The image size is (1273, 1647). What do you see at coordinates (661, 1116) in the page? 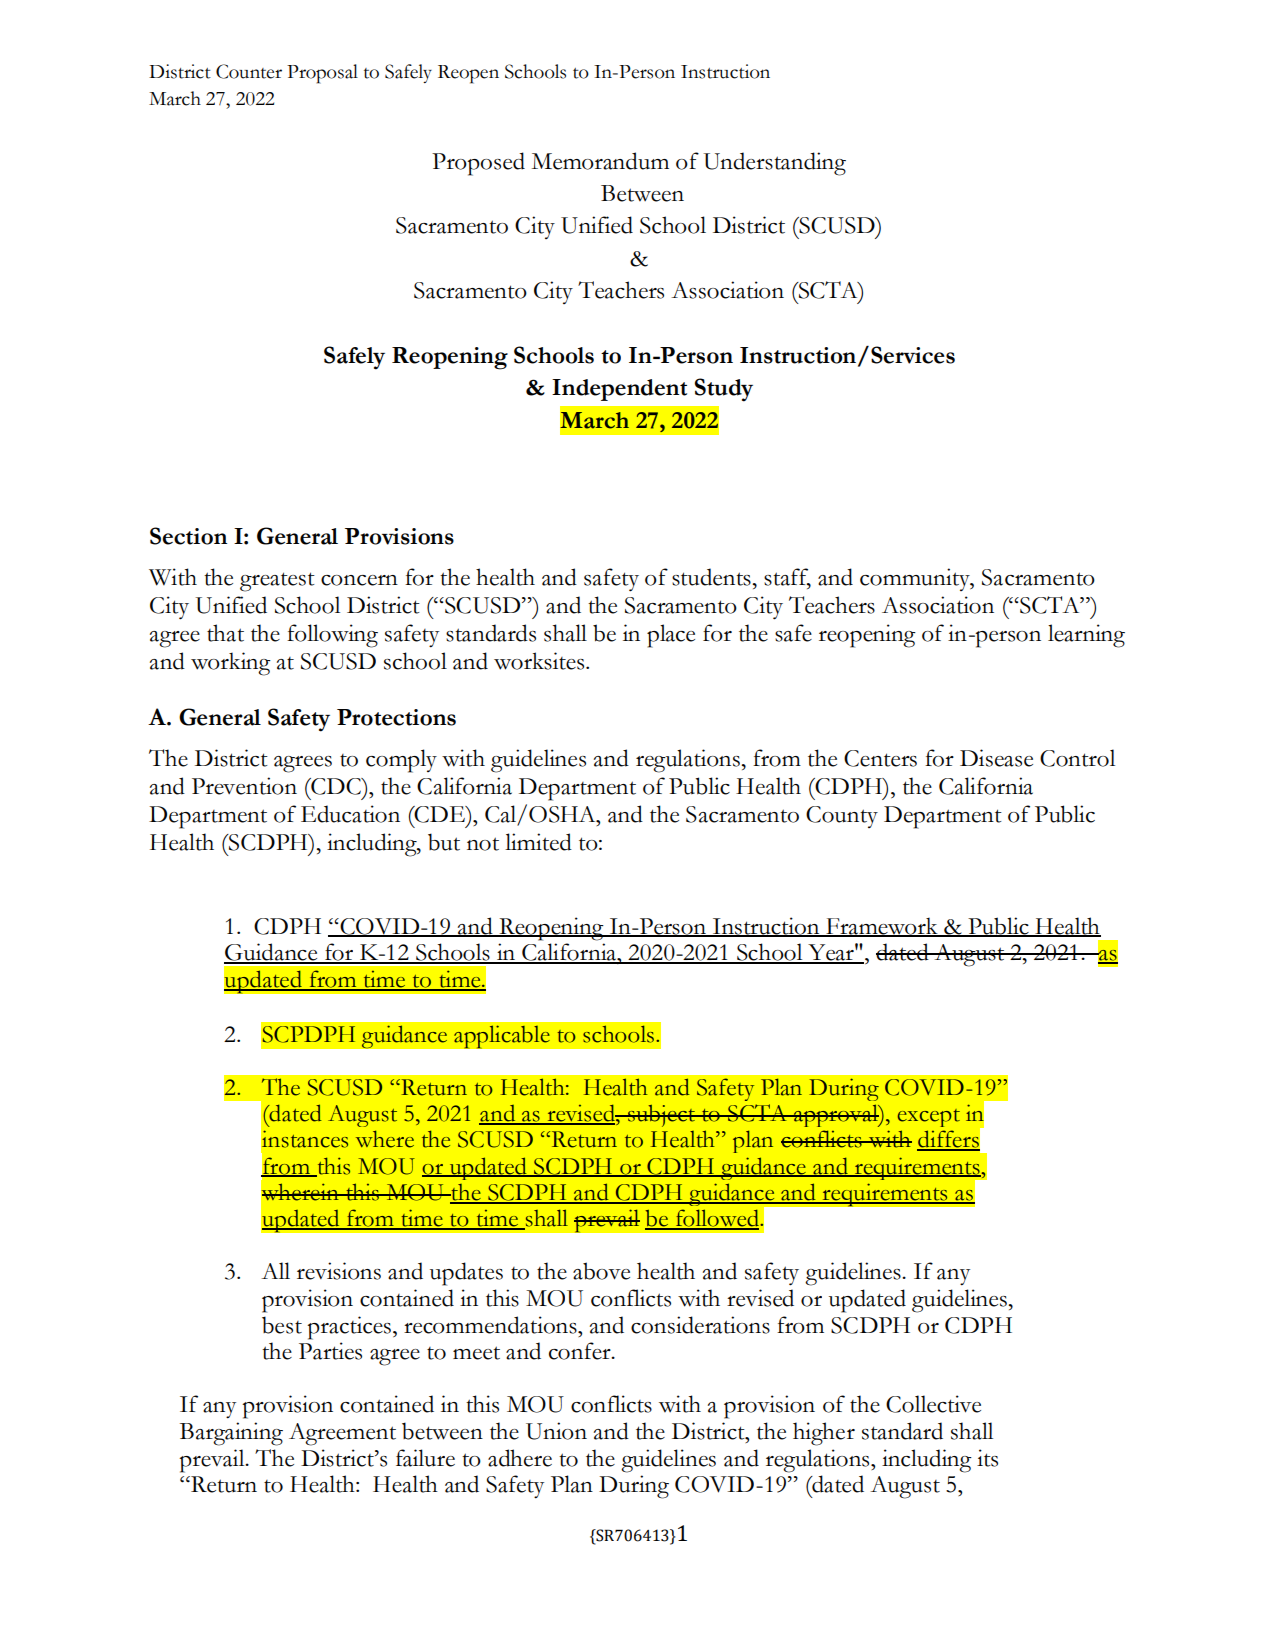
I see `subject` at bounding box center [661, 1116].
